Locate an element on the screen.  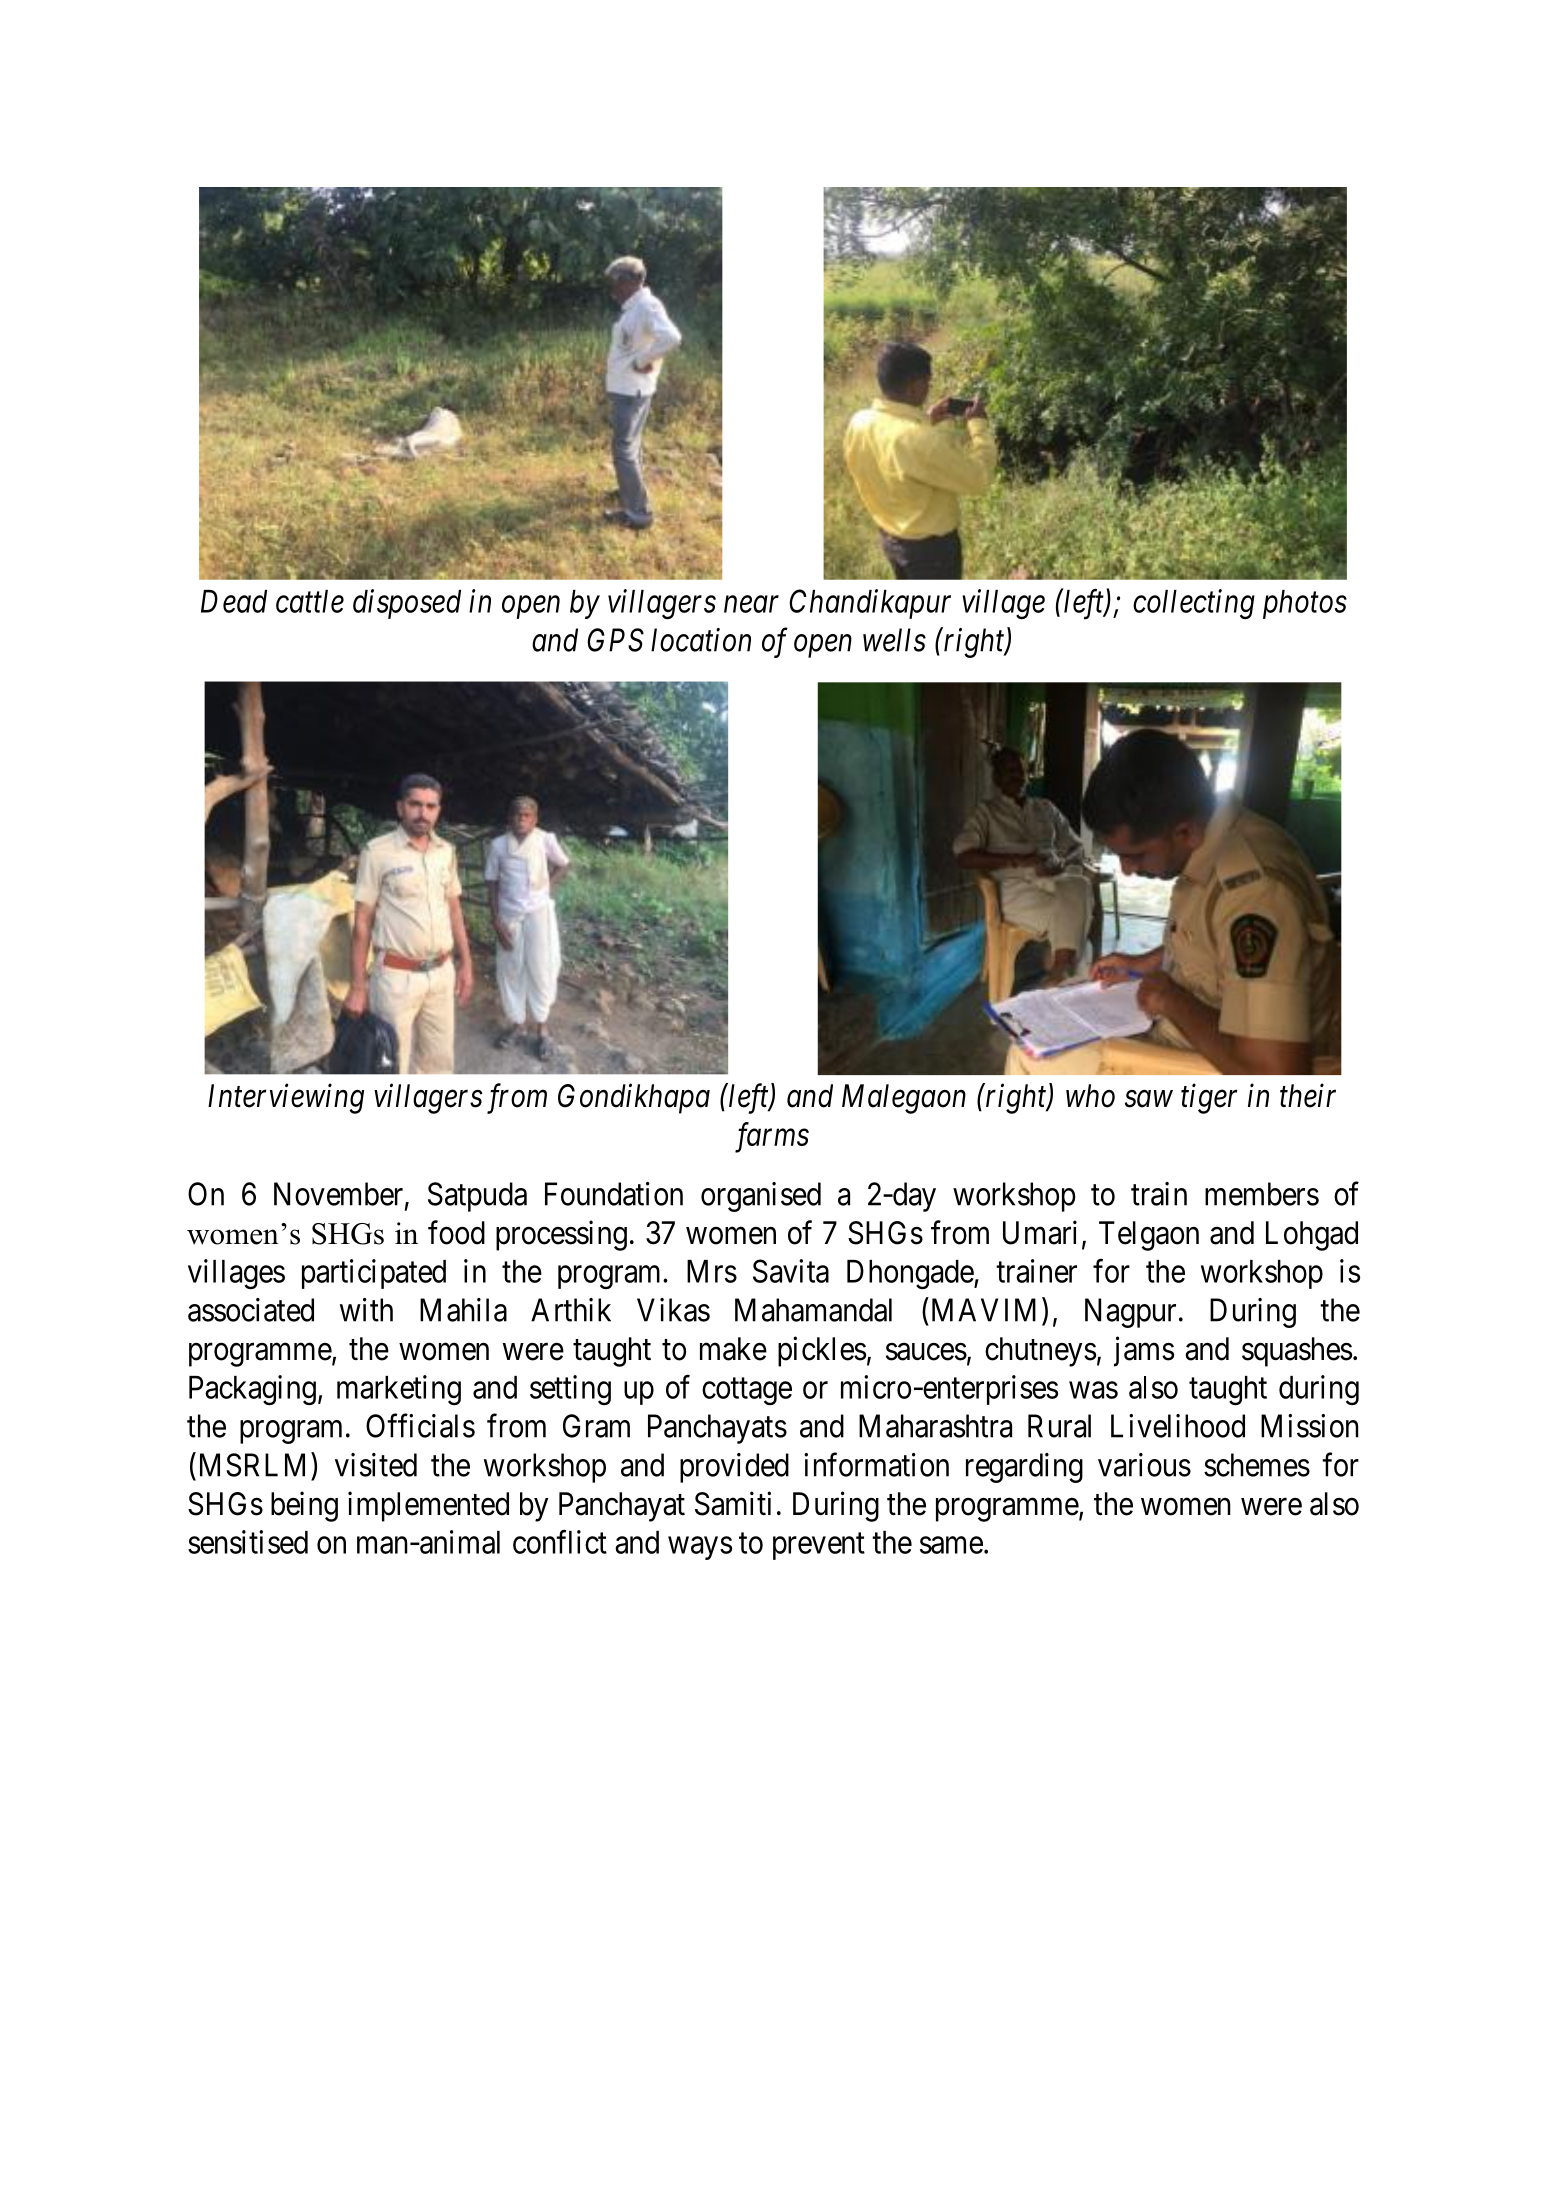
collecting is located at coordinates (1194, 604).
